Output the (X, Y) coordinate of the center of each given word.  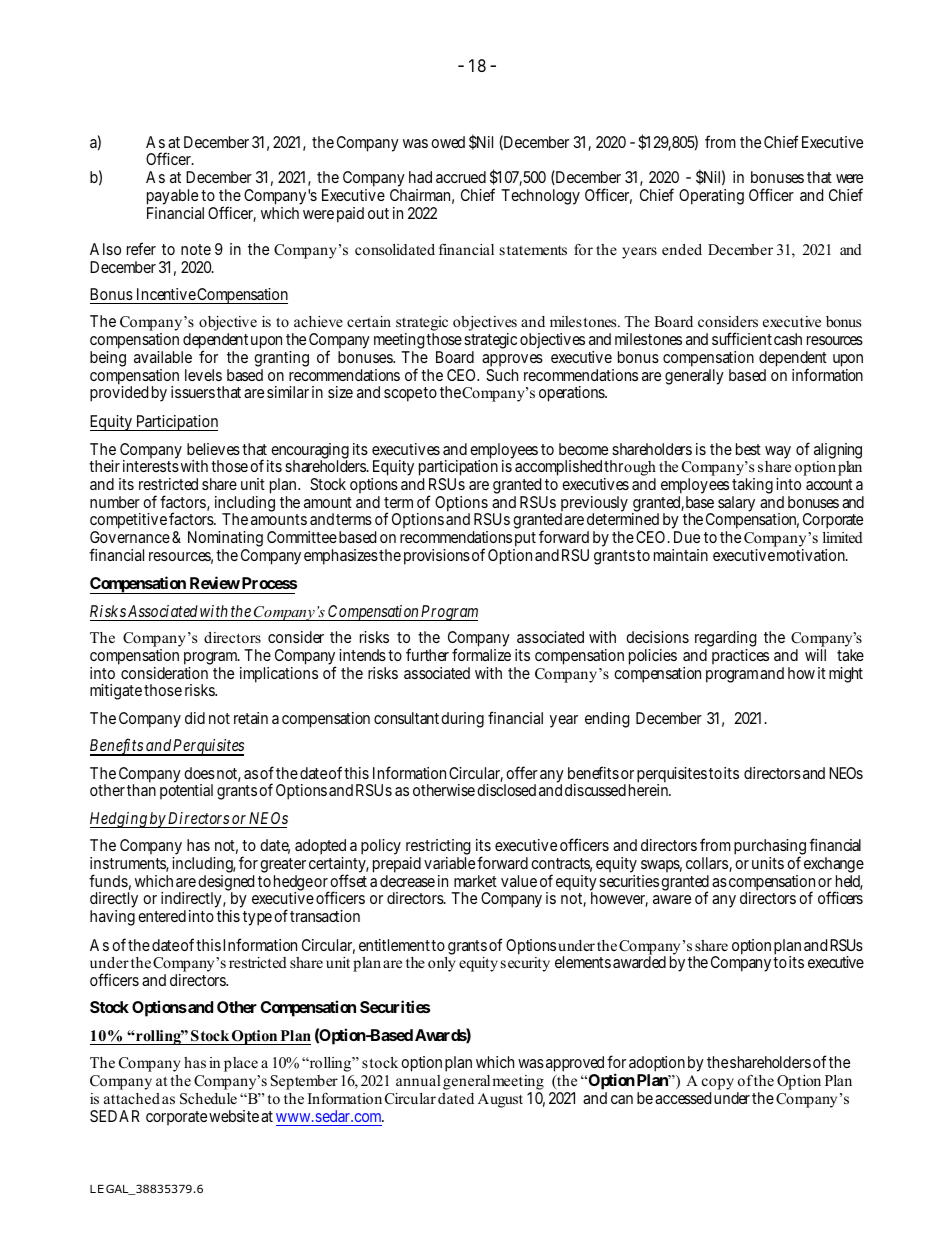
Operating (711, 197)
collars (707, 863)
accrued (461, 177)
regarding (726, 639)
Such (502, 375)
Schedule (208, 1099)
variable (449, 863)
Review (215, 582)
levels (203, 375)
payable (172, 198)
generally (694, 377)
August (500, 1100)
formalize (481, 654)
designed (226, 884)
